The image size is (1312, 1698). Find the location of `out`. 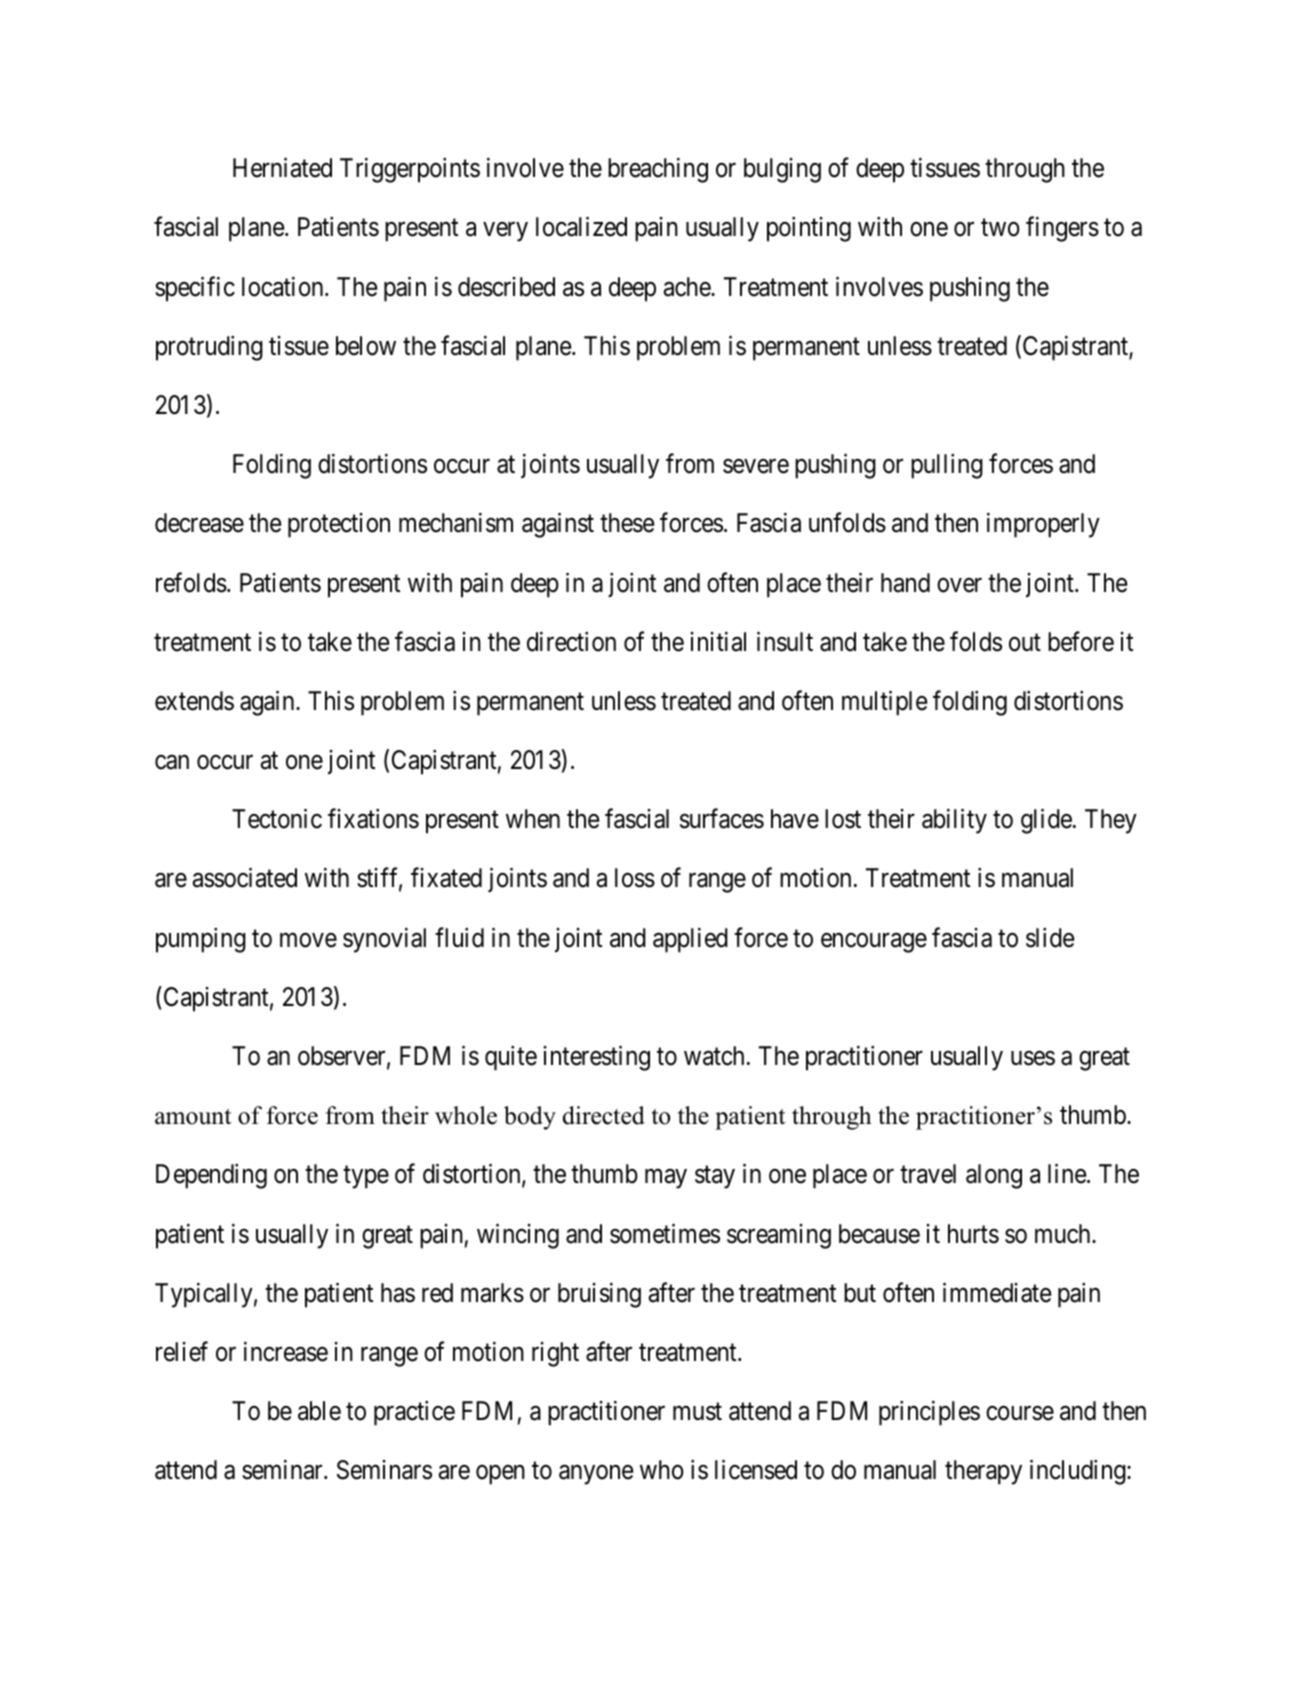

out is located at coordinates (1025, 643).
